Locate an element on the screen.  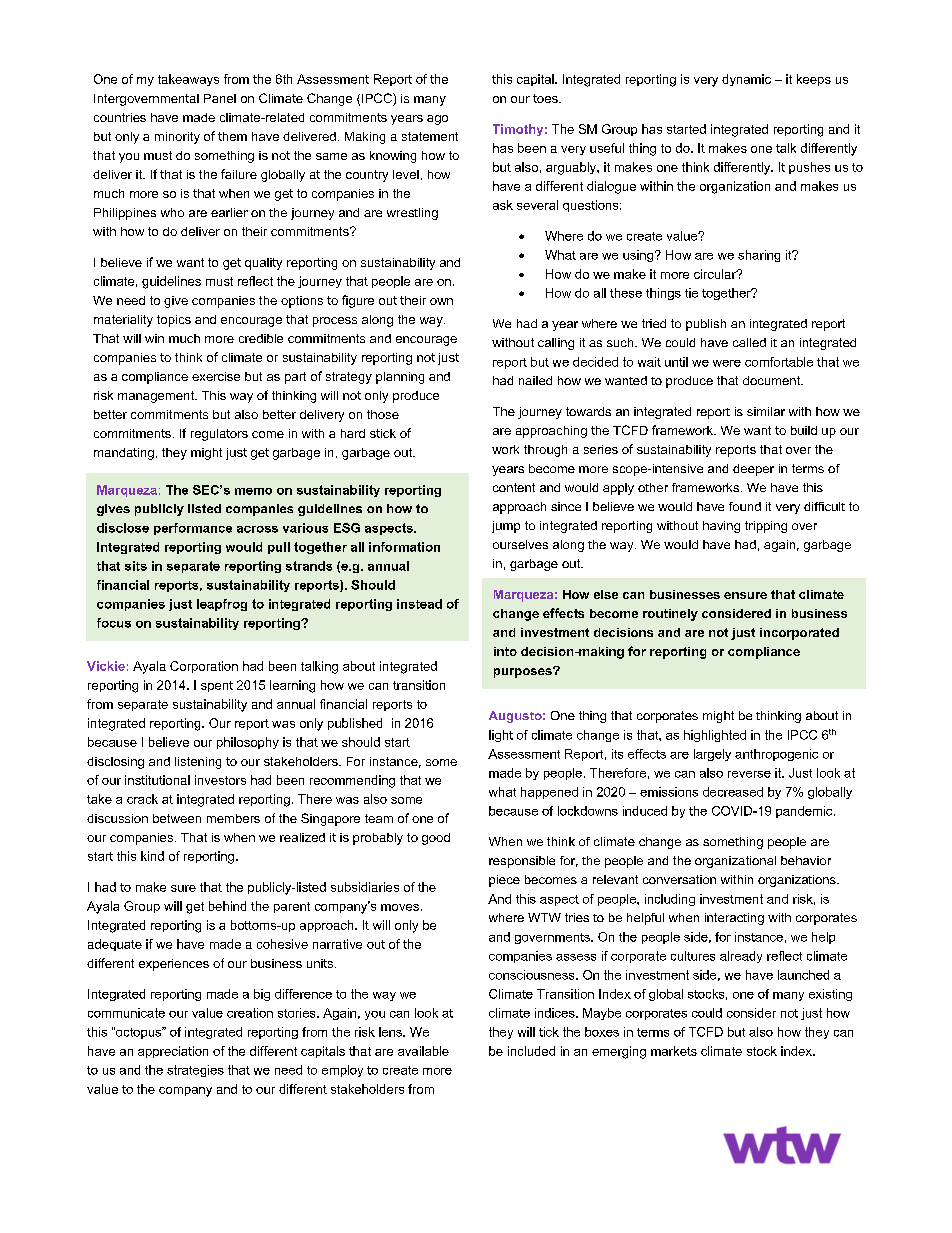
available is located at coordinates (423, 1051).
